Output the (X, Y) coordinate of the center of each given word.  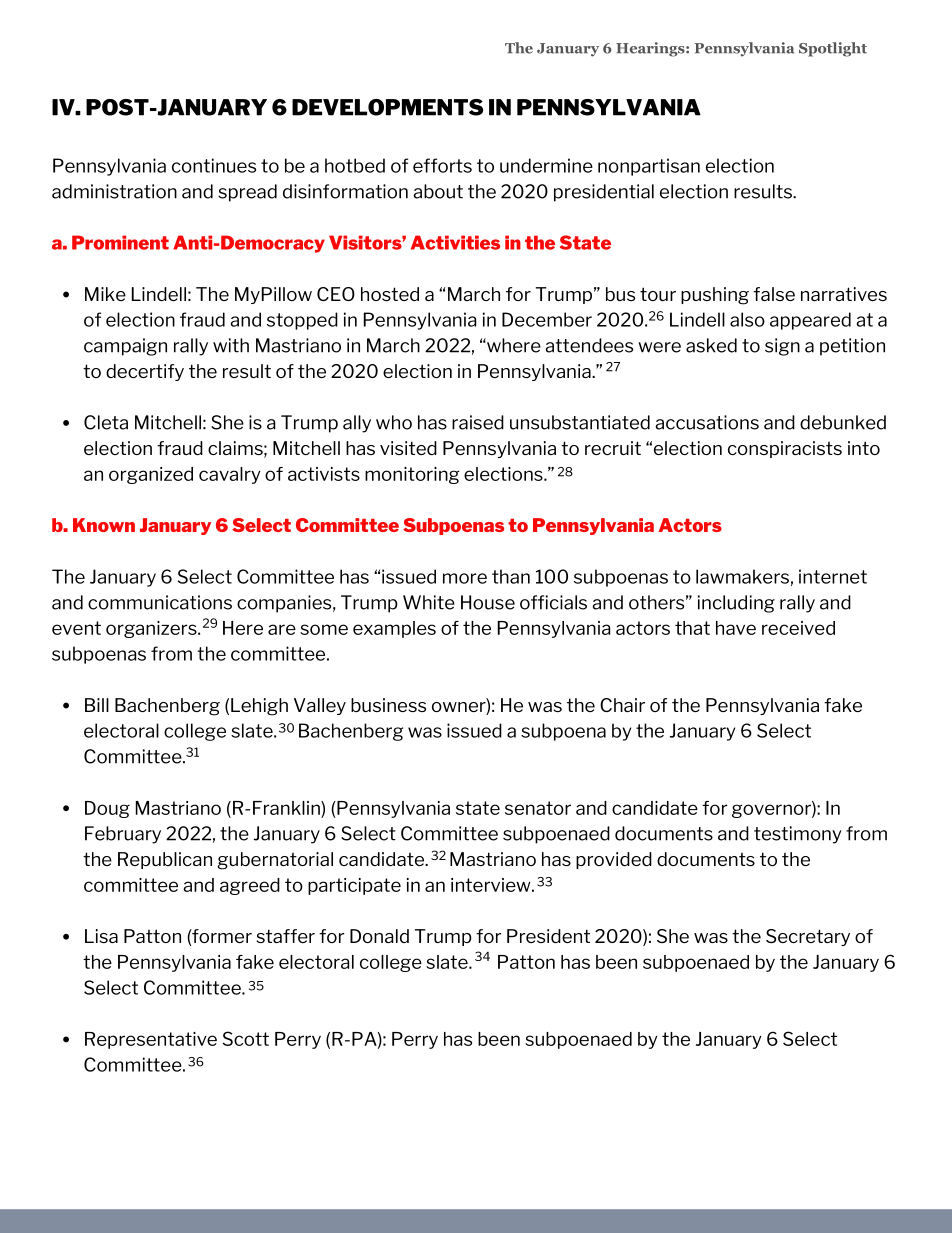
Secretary (808, 937)
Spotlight (833, 49)
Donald (379, 936)
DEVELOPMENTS (387, 107)
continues (214, 165)
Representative (151, 1040)
